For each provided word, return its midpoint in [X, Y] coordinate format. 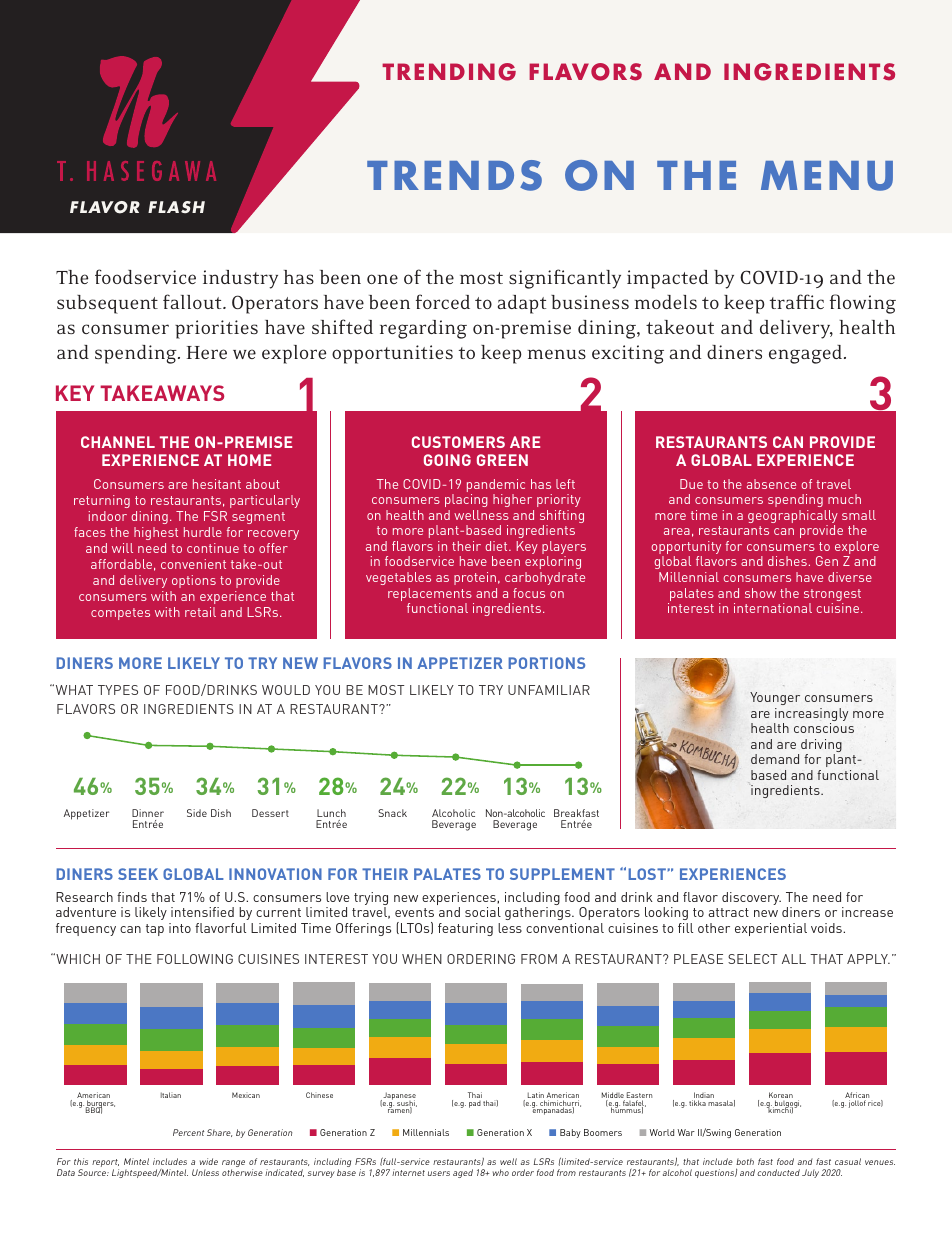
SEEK [138, 874]
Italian [171, 1095]
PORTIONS [546, 663]
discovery [751, 898]
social [483, 912]
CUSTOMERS [458, 442]
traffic [797, 301]
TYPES [118, 690]
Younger [775, 698]
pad [475, 1104]
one [382, 279]
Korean [781, 1096]
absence [771, 484]
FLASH [176, 207]
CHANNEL [118, 442]
